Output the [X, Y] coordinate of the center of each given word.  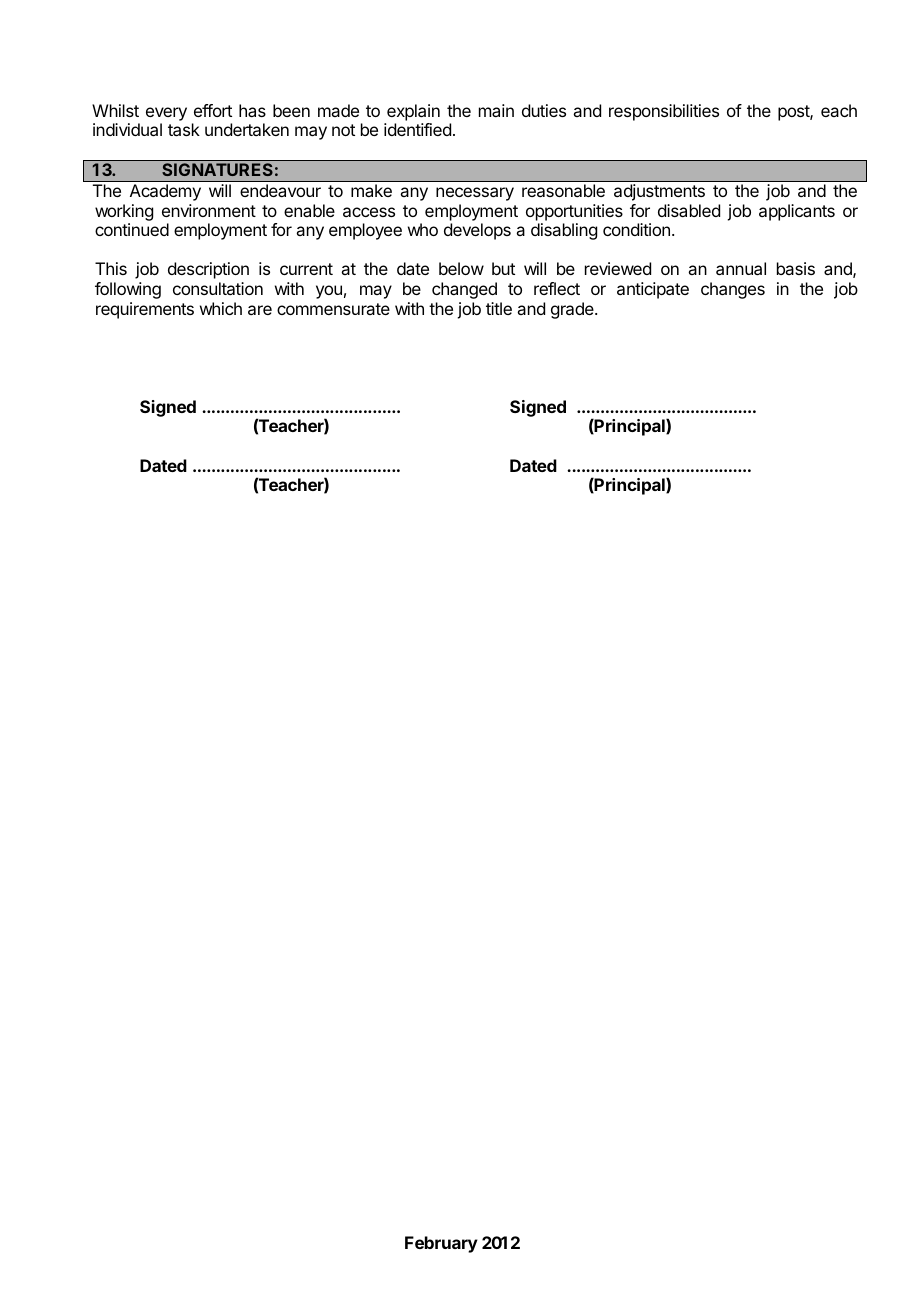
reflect [557, 288]
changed [464, 290]
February [441, 1244]
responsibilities [664, 112]
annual [741, 268]
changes [733, 290]
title [499, 308]
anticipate [653, 290]
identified [417, 129]
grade [573, 310]
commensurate [333, 309]
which [221, 308]
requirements [145, 310]
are [260, 310]
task [184, 129]
